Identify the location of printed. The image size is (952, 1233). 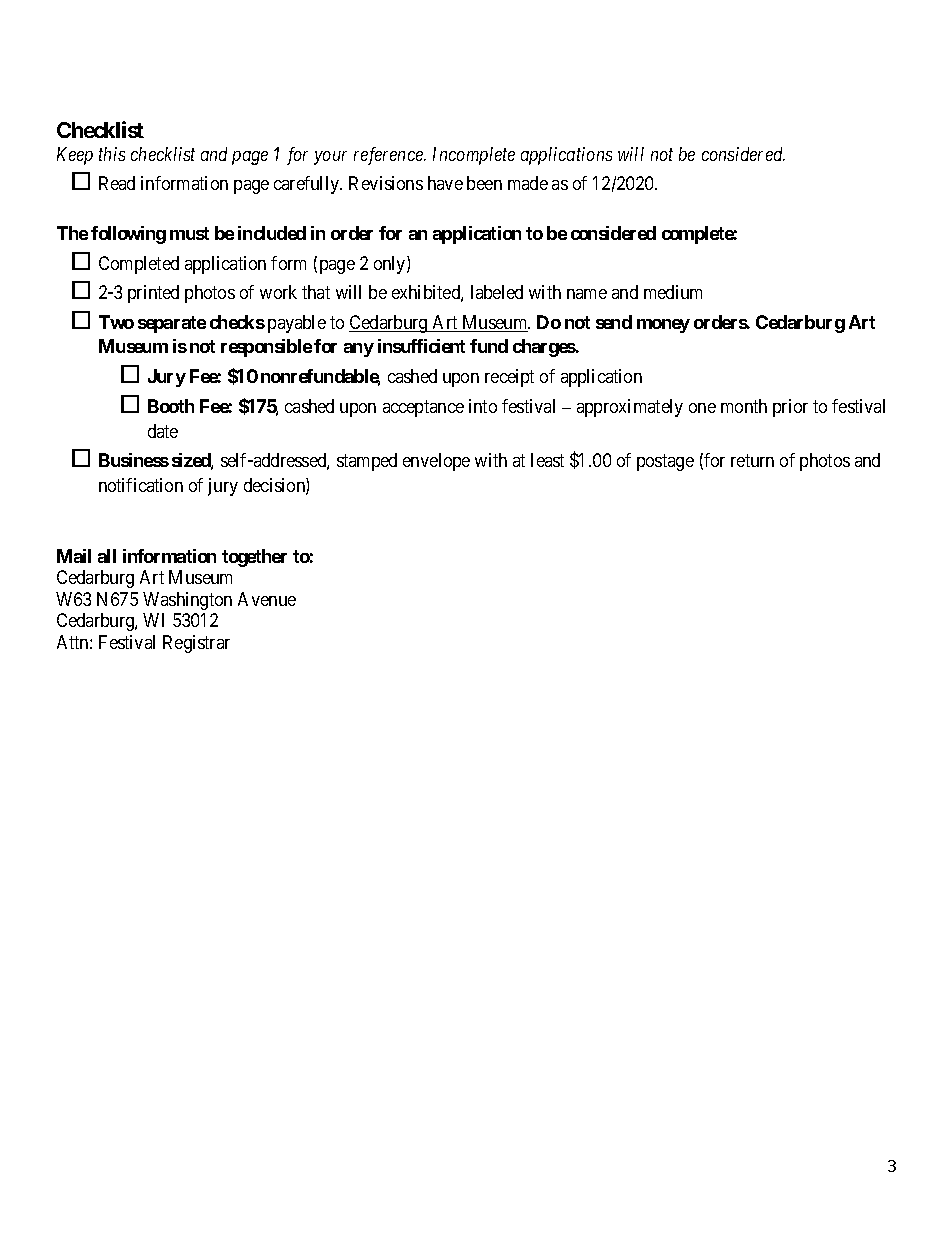
(153, 294).
